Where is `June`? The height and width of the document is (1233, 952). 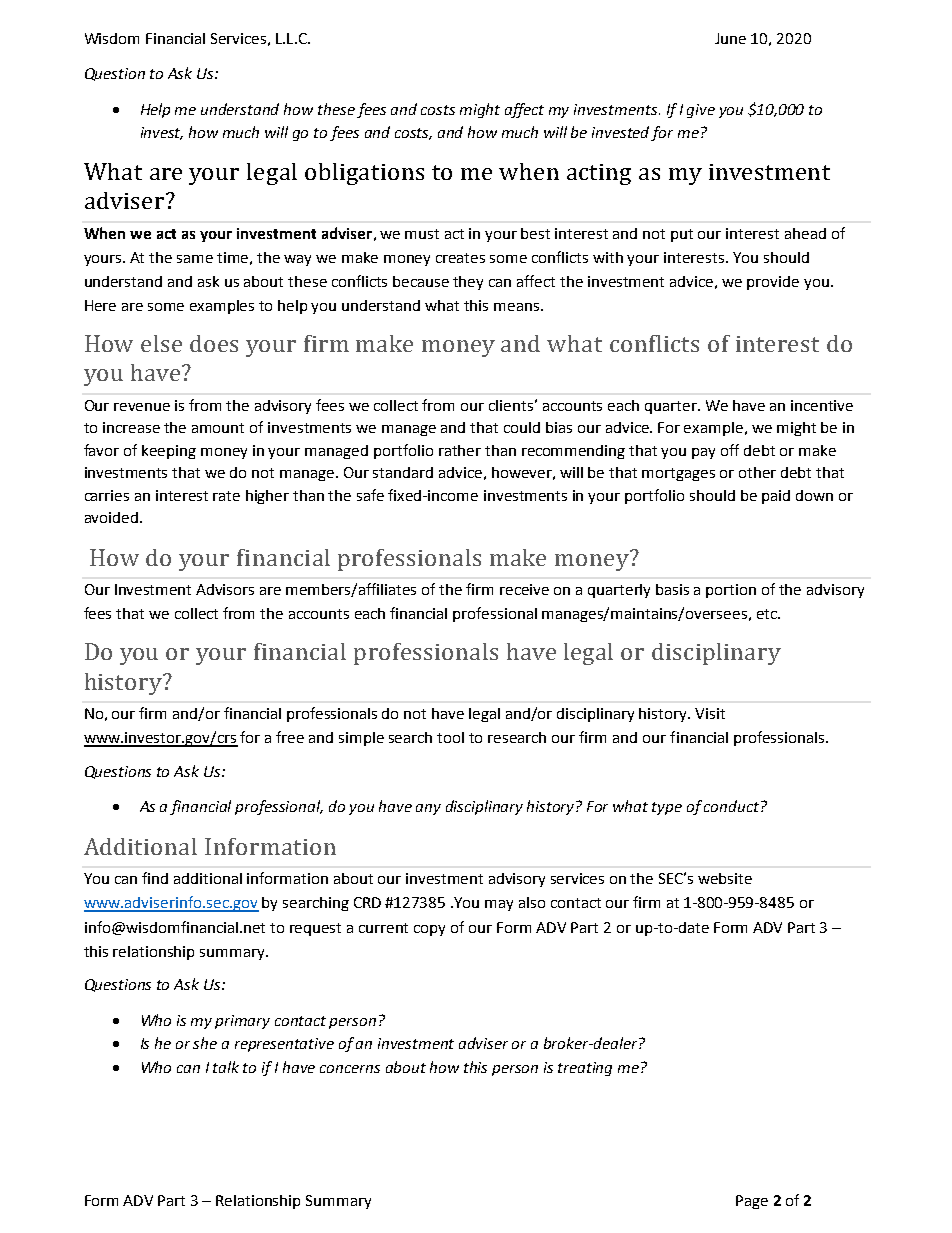 June is located at coordinates (730, 38).
